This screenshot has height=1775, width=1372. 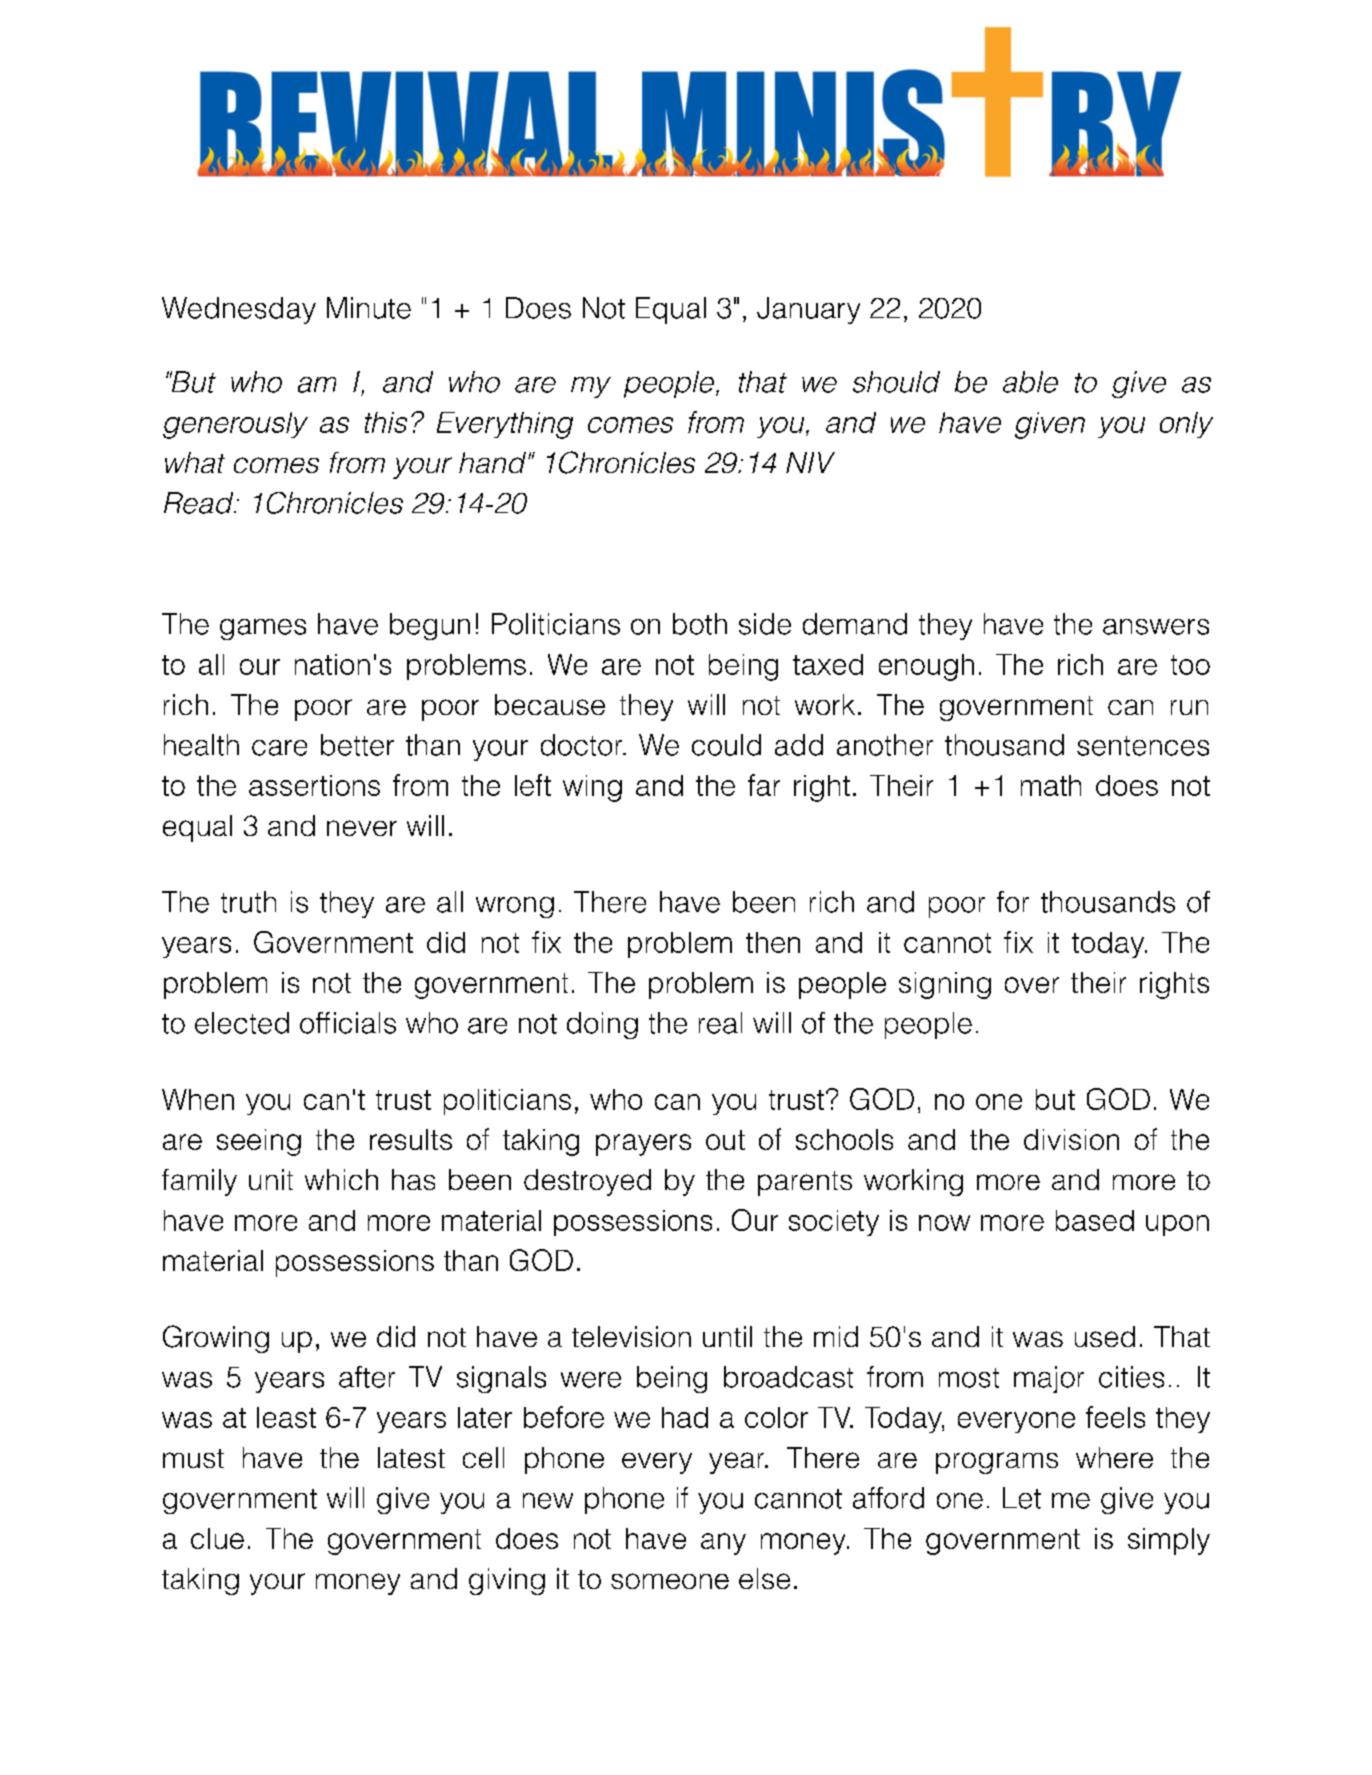 I want to click on then, so click(x=773, y=942).
